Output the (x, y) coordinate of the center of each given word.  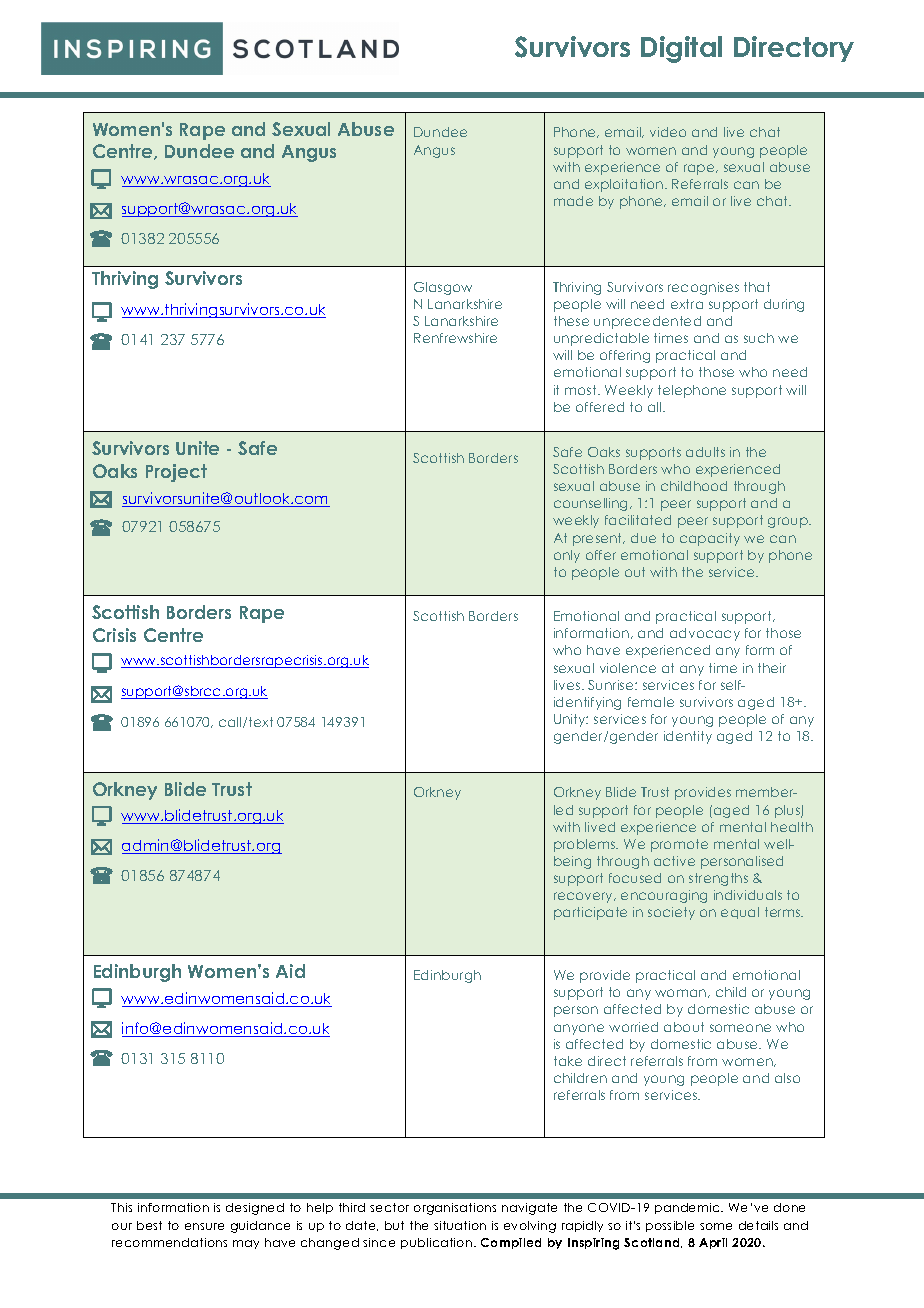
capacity (710, 539)
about (684, 1027)
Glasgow (443, 288)
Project (176, 473)
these (571, 321)
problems (586, 845)
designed (255, 1209)
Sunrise (612, 685)
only (567, 556)
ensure (204, 1226)
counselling (592, 504)
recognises (703, 288)
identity (688, 737)
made (573, 201)
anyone (579, 1029)
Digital (681, 49)
